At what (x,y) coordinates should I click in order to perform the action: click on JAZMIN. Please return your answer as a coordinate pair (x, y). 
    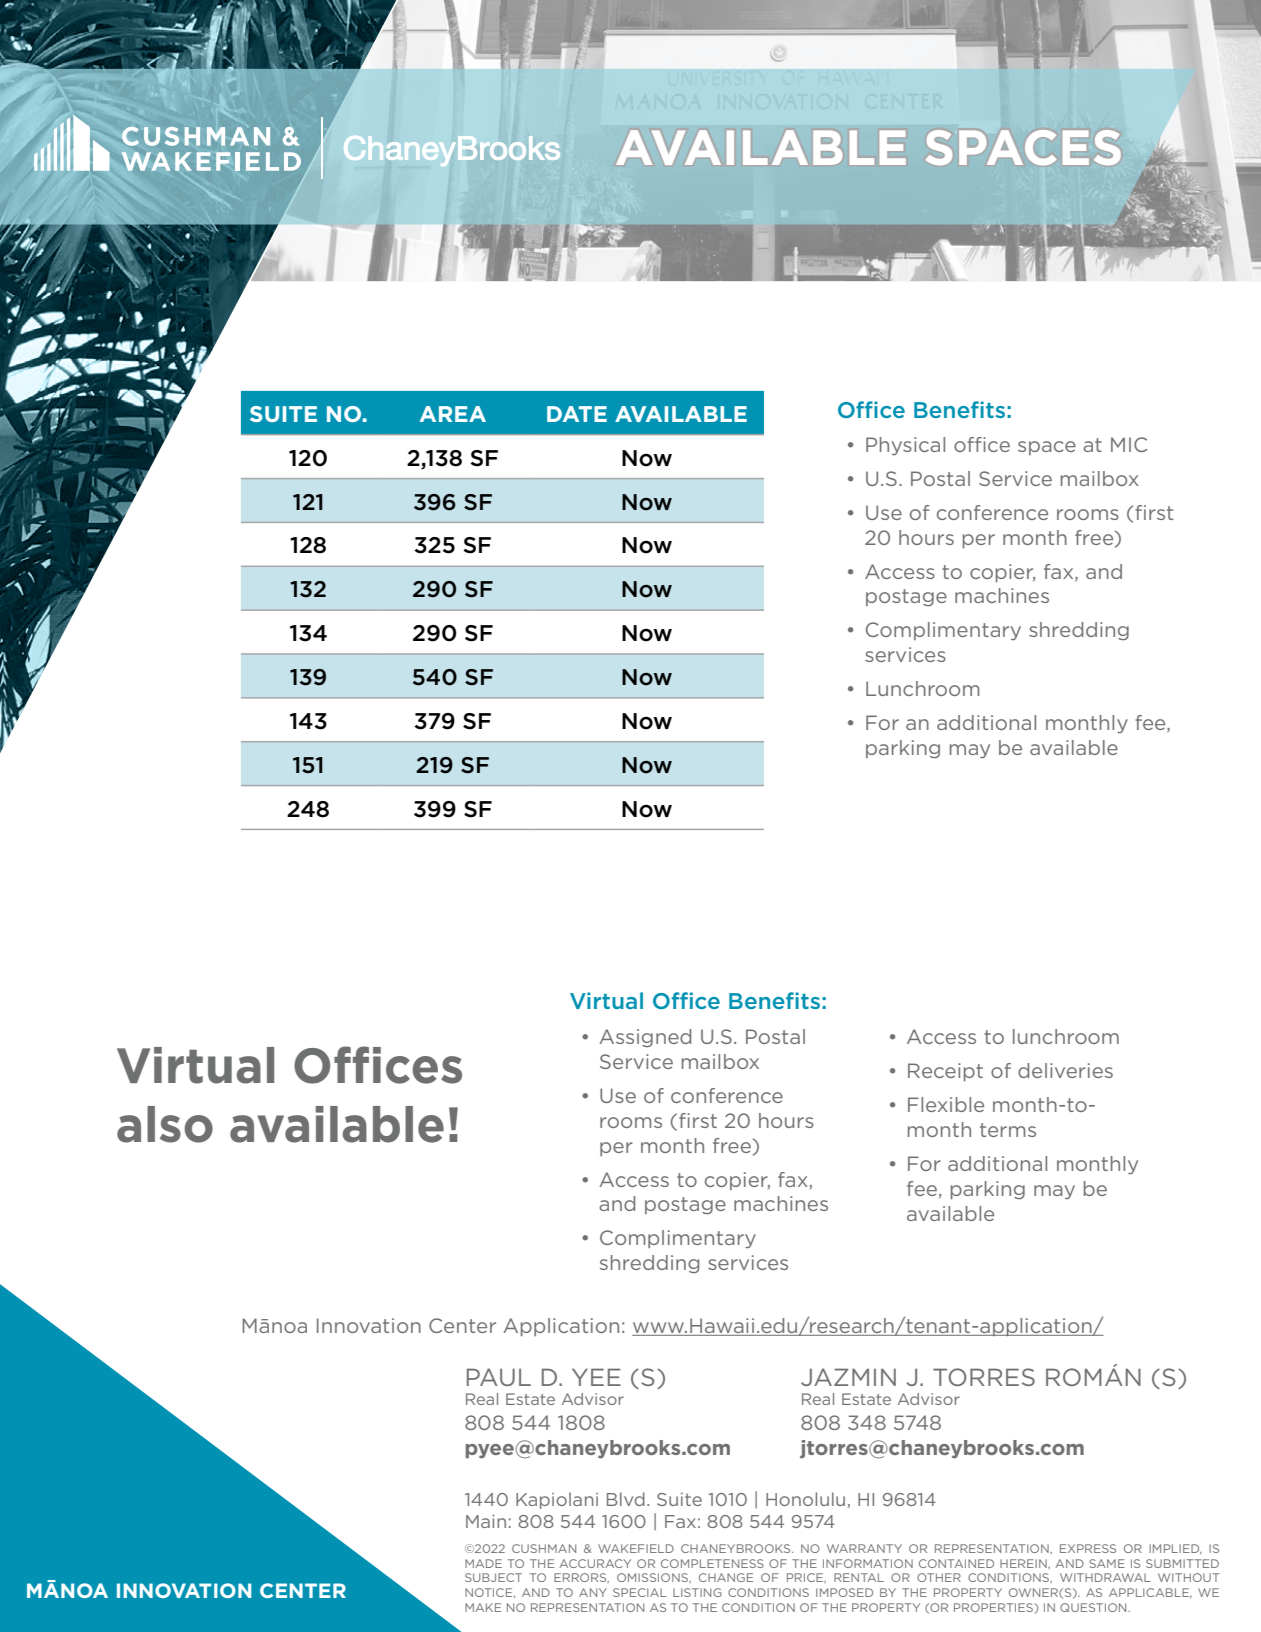
    Looking at the image, I should click on (848, 1377).
